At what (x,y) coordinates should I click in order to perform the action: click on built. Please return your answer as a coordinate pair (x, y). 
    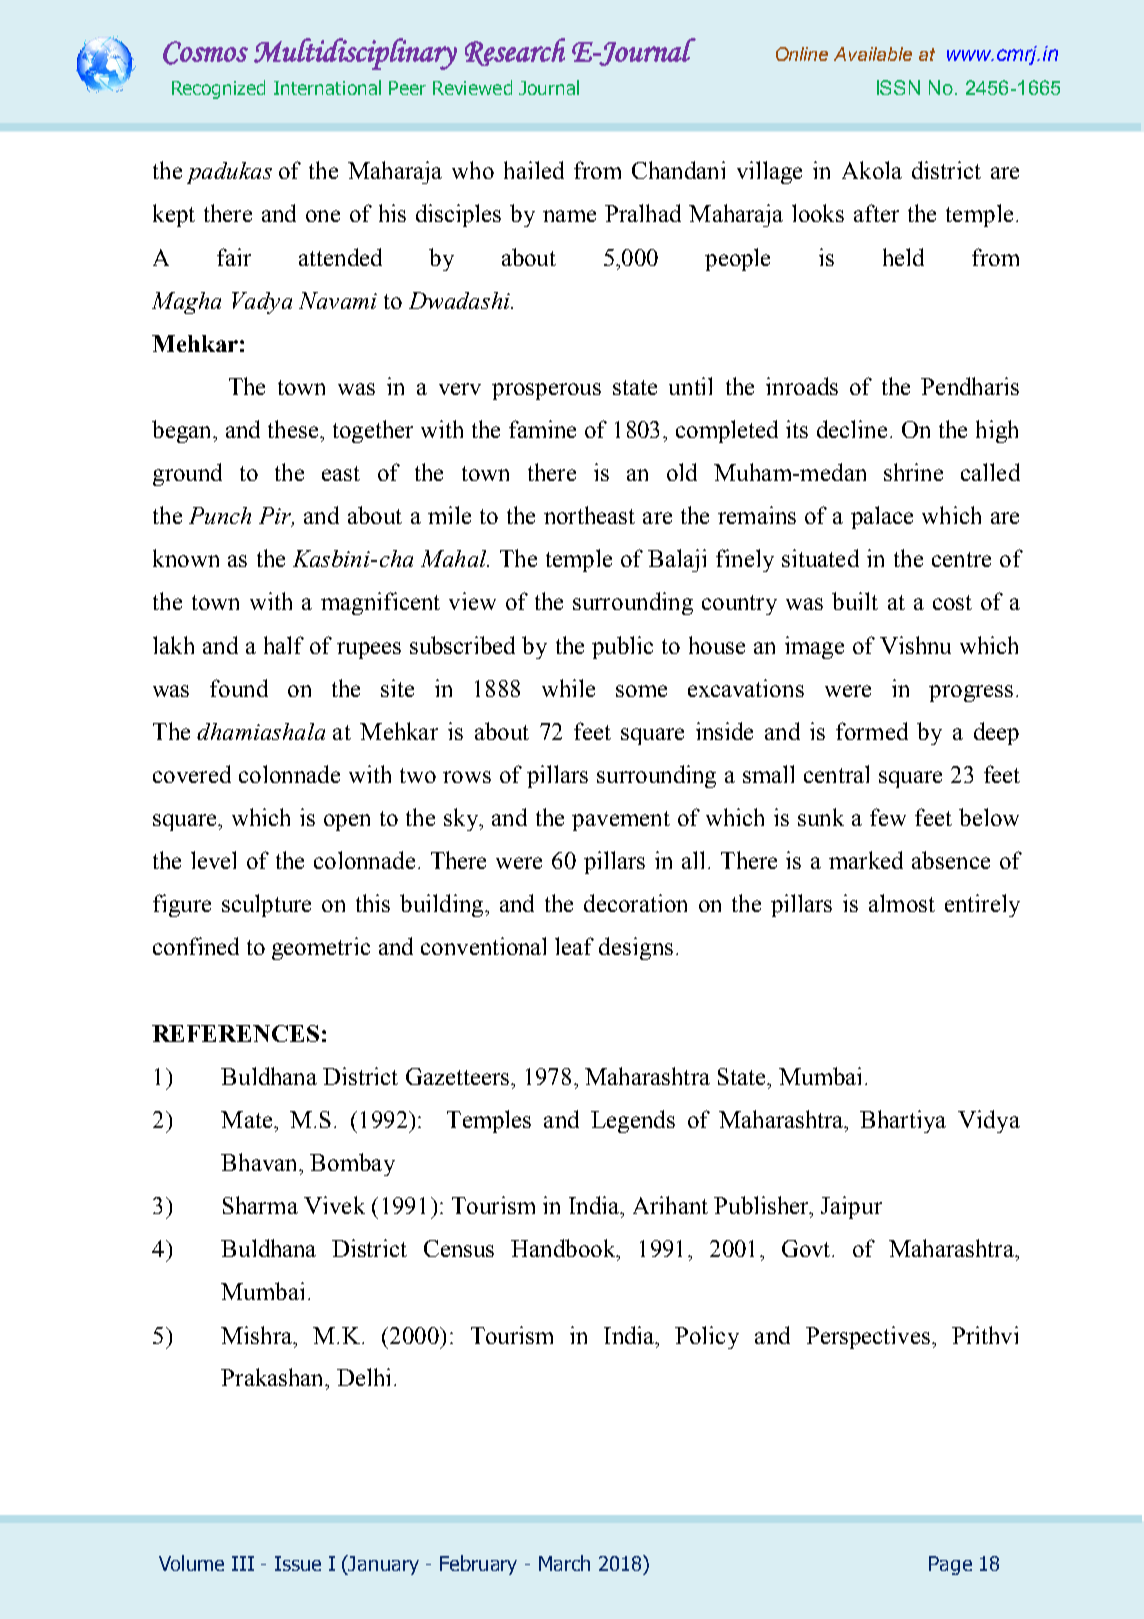
    Looking at the image, I should click on (855, 601).
